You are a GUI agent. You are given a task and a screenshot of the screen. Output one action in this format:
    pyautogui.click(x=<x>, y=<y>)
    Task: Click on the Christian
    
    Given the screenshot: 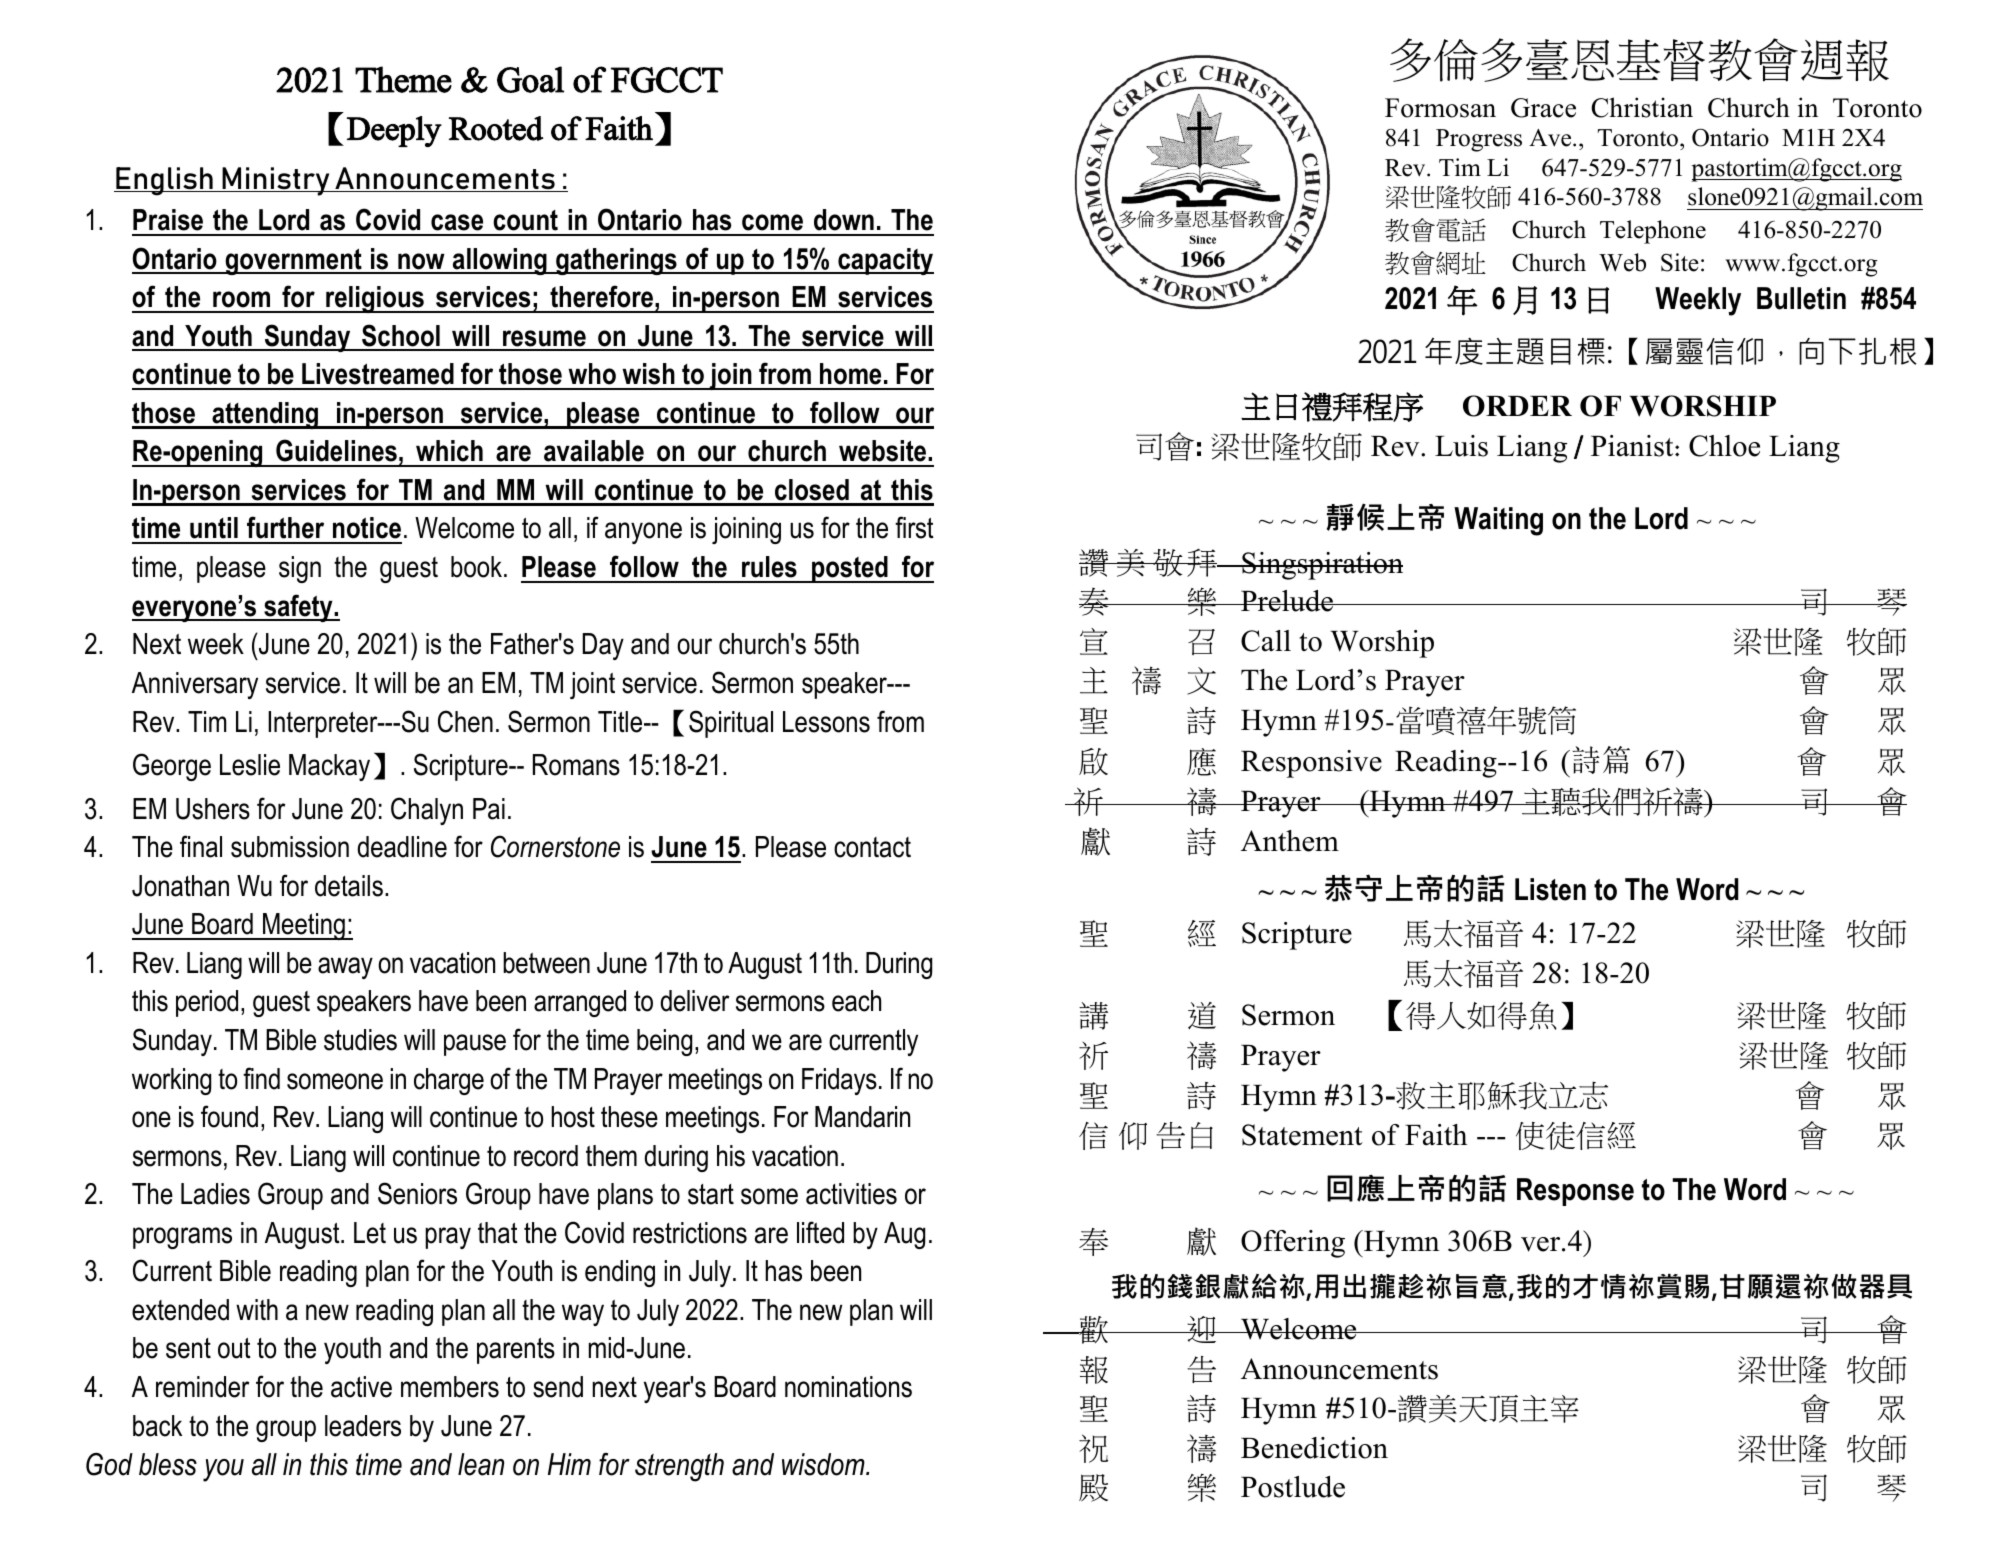 What is the action you would take?
    pyautogui.click(x=1642, y=107)
